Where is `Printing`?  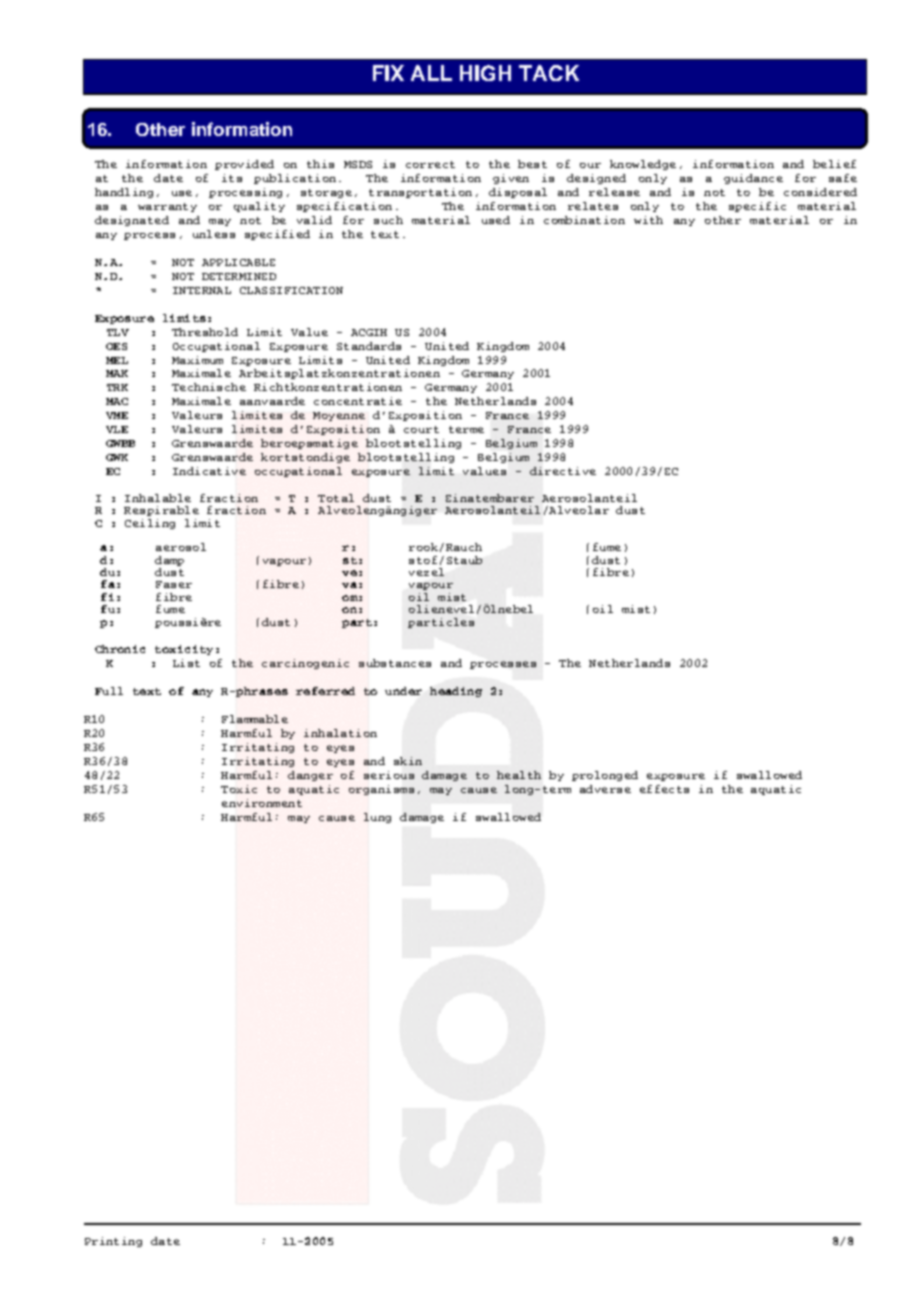 Printing is located at coordinates (113, 1242).
